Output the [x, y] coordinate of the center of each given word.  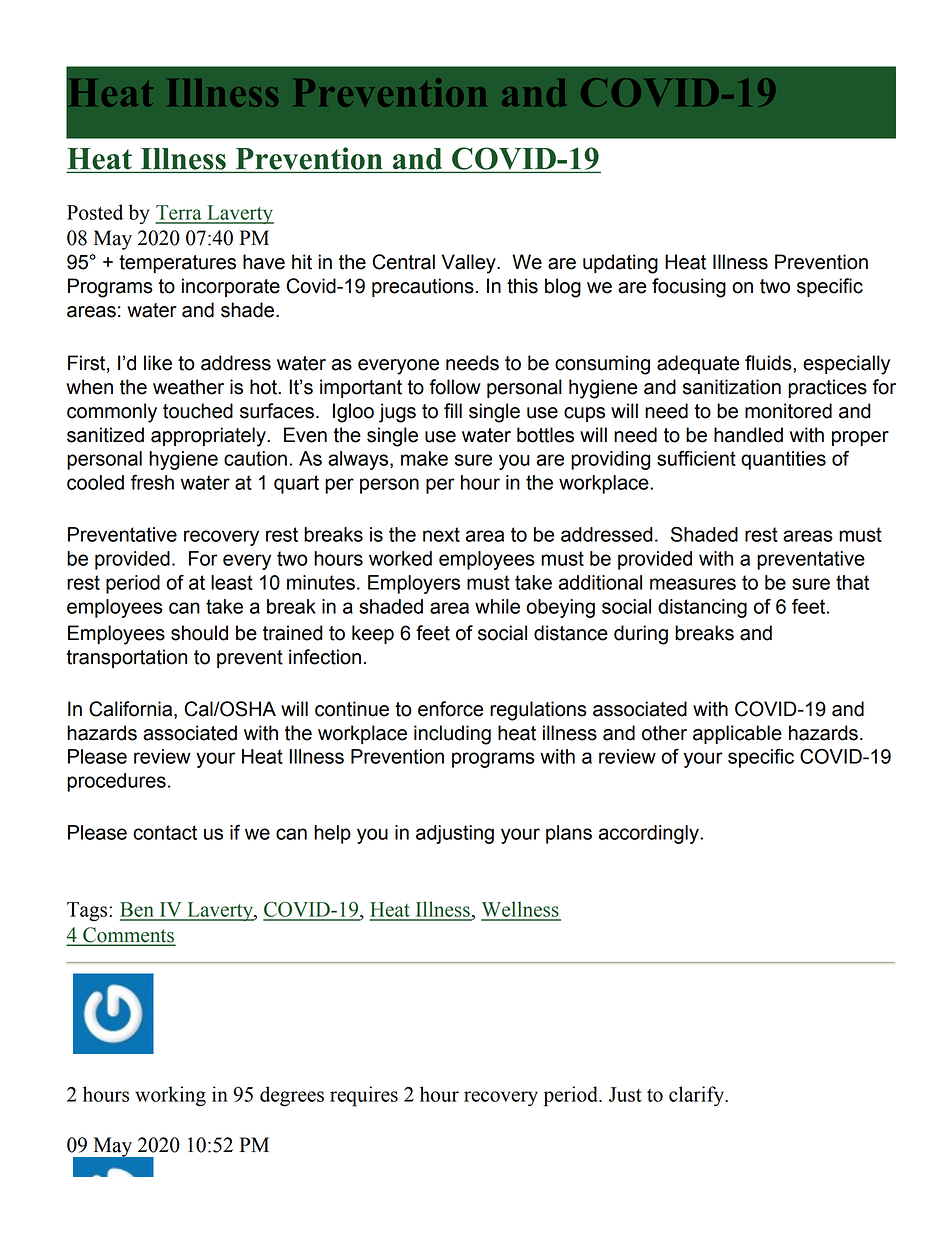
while [497, 606]
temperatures [177, 264]
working [170, 1096]
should [199, 633]
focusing [689, 288]
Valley [470, 264]
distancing [702, 608]
